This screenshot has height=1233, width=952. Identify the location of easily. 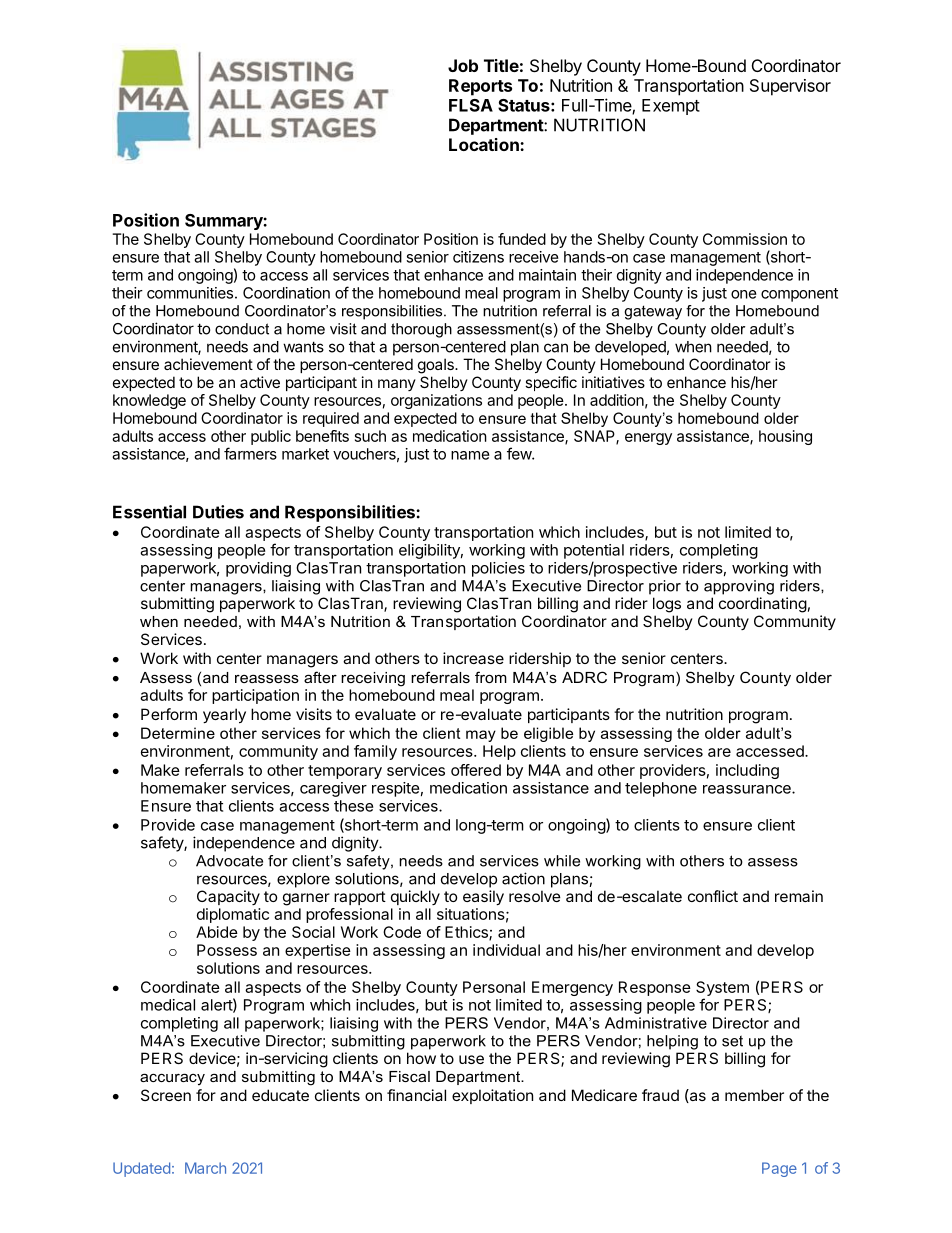
(483, 897).
